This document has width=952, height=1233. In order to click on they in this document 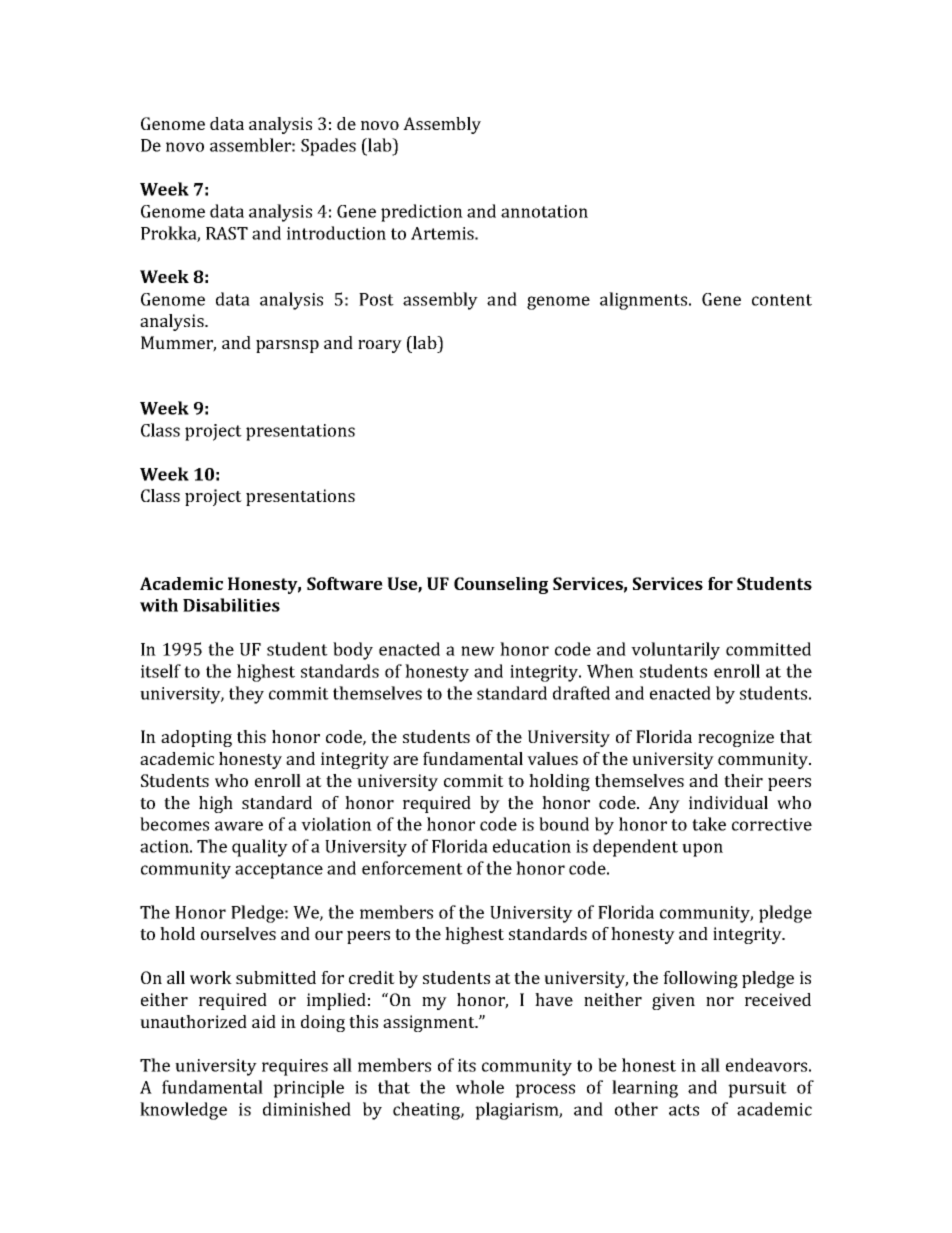, I will do `click(246, 695)`.
